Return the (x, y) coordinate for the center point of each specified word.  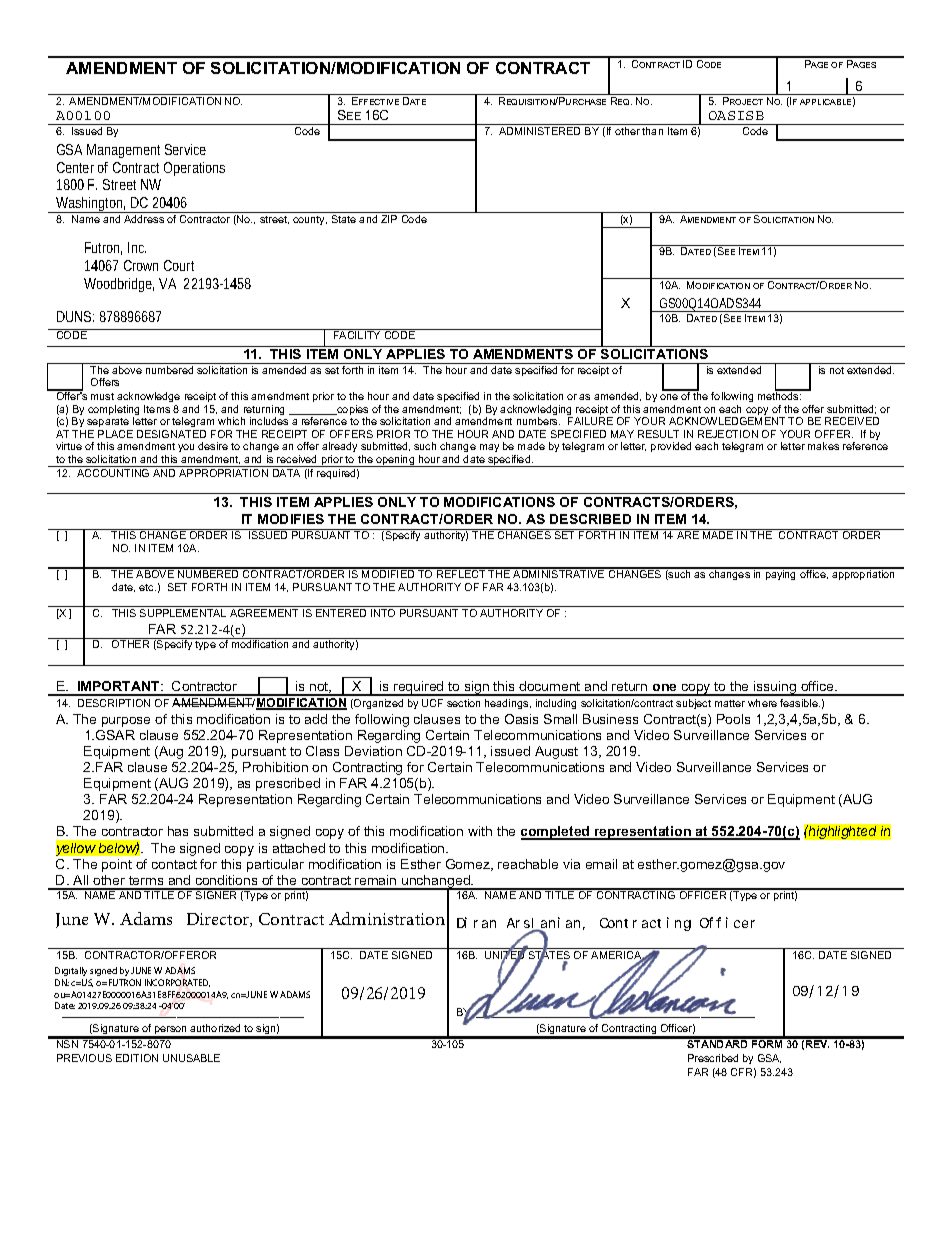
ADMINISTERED (539, 131)
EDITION (137, 1058)
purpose (126, 722)
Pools (733, 719)
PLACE (115, 434)
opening (395, 461)
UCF (432, 703)
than (652, 131)
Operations (194, 169)
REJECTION (728, 434)
